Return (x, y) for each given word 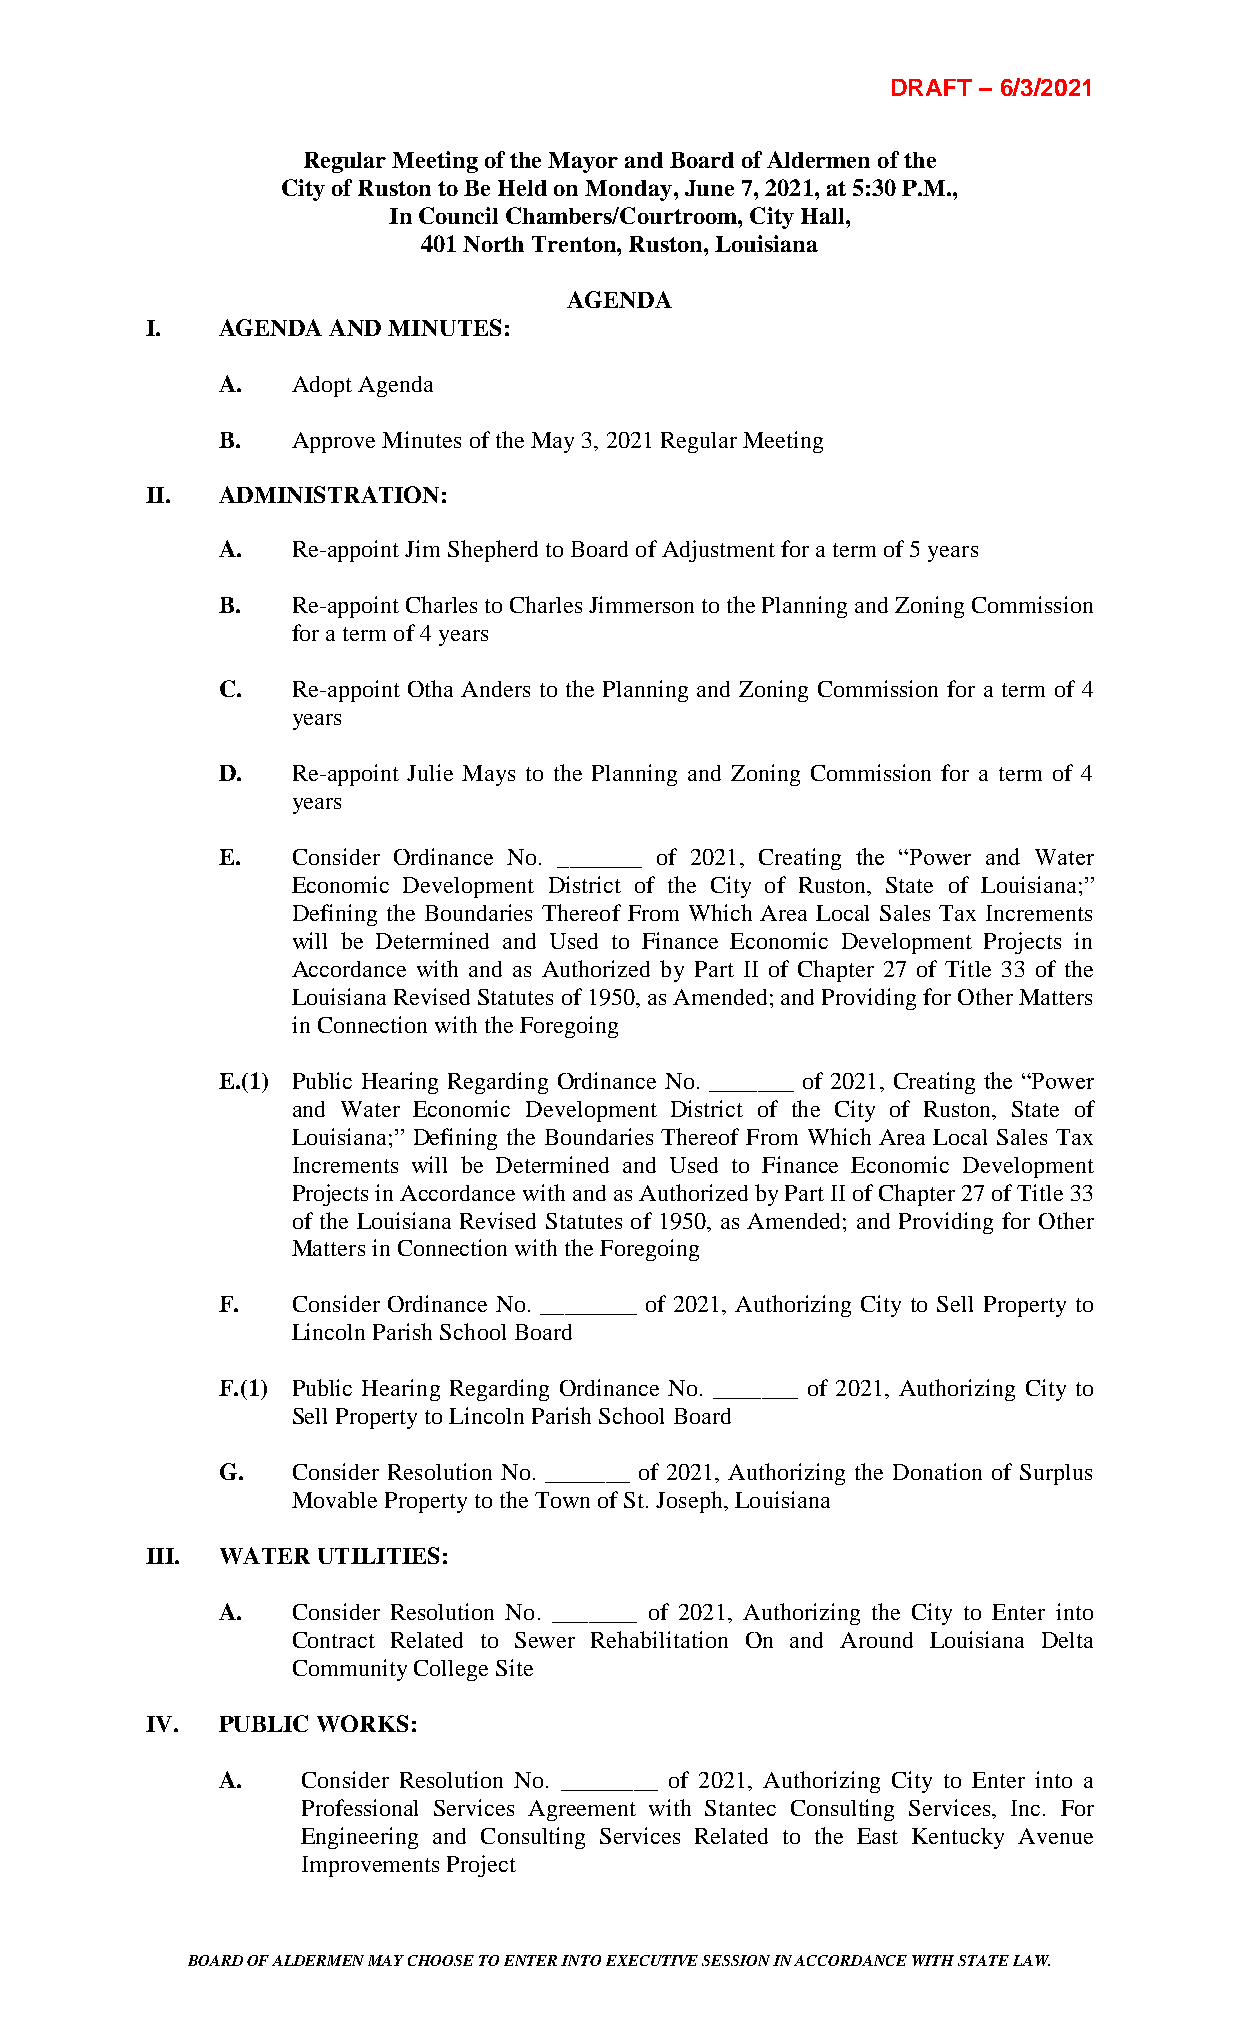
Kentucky (958, 1838)
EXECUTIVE (652, 1960)
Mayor (583, 162)
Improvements (370, 1866)
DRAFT (932, 87)
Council (458, 215)
